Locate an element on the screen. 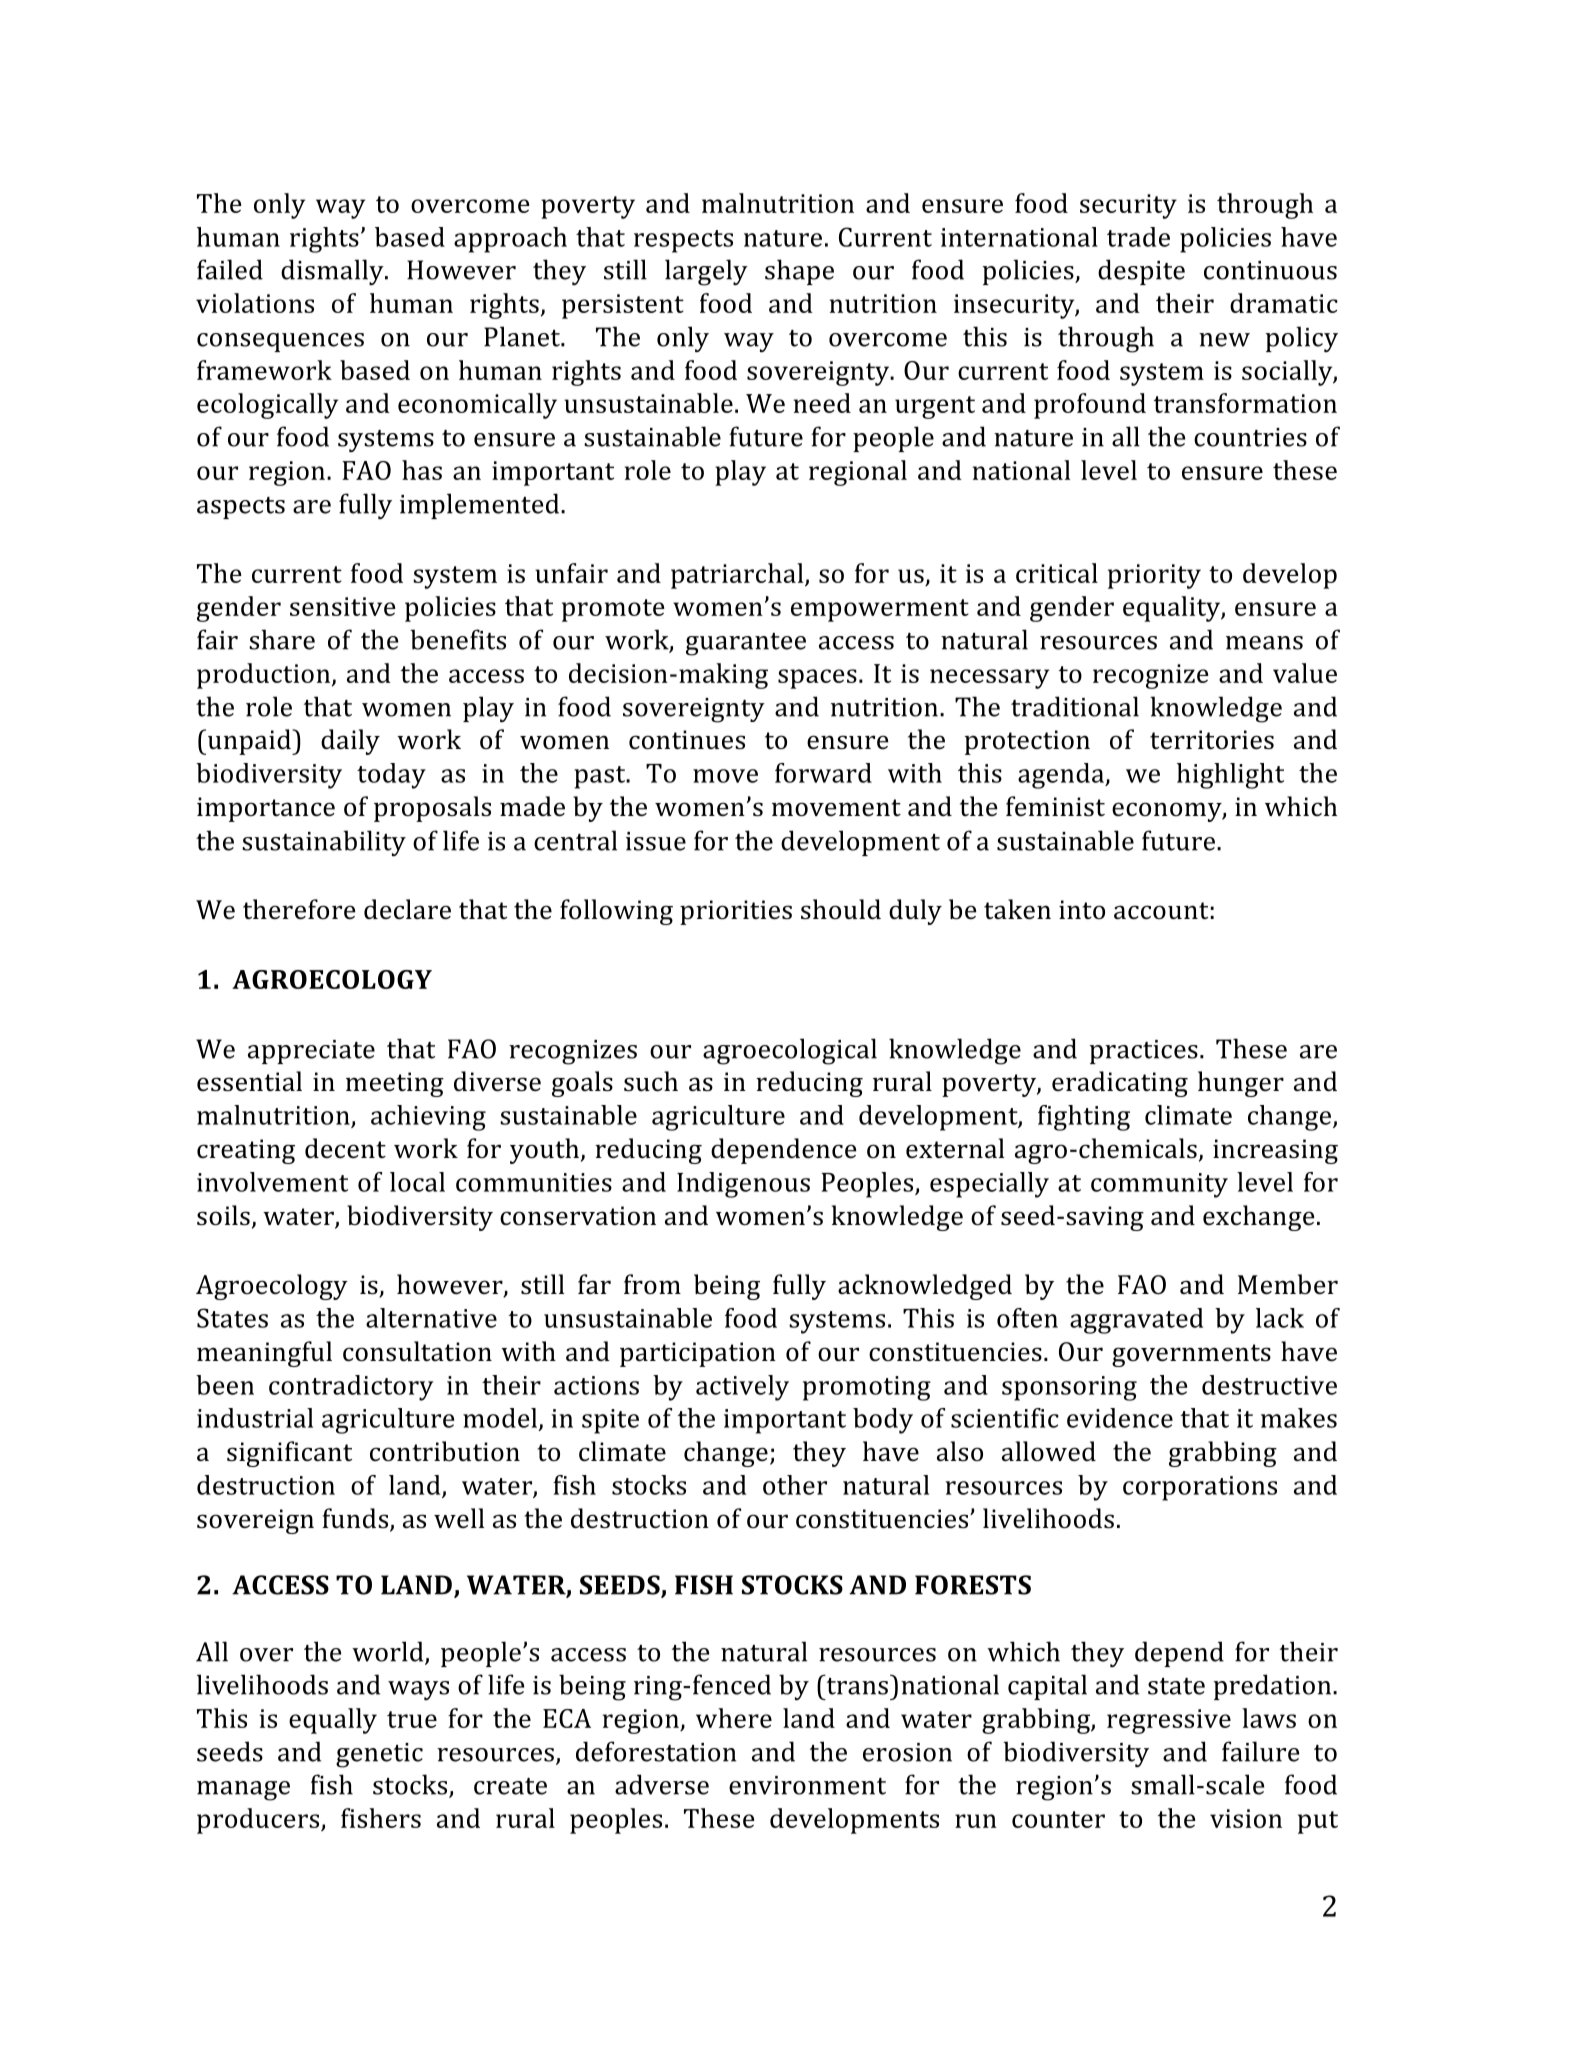 Image resolution: width=1583 pixels, height=2048 pixels. practices is located at coordinates (1144, 1052).
